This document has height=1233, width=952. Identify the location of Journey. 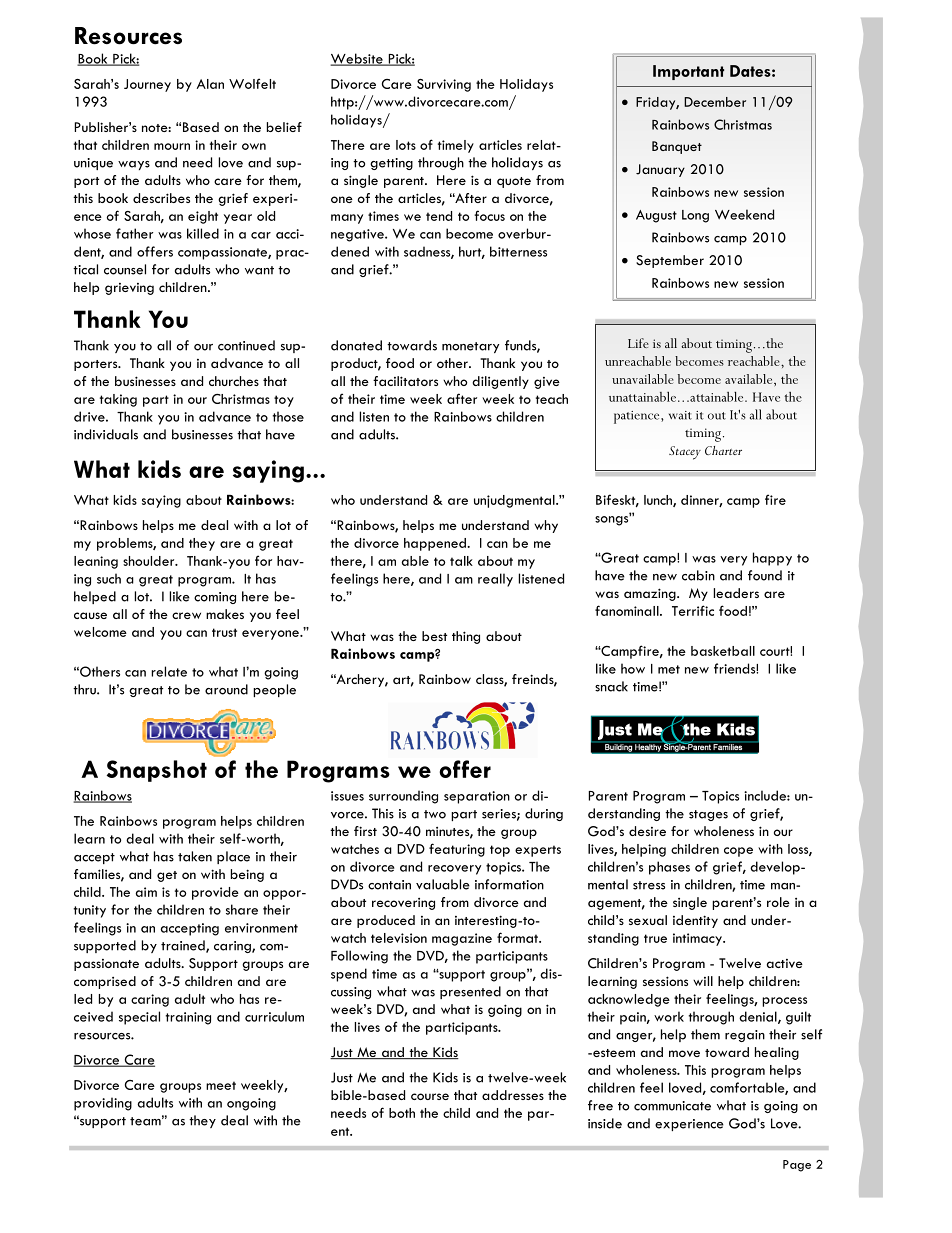
(147, 85).
